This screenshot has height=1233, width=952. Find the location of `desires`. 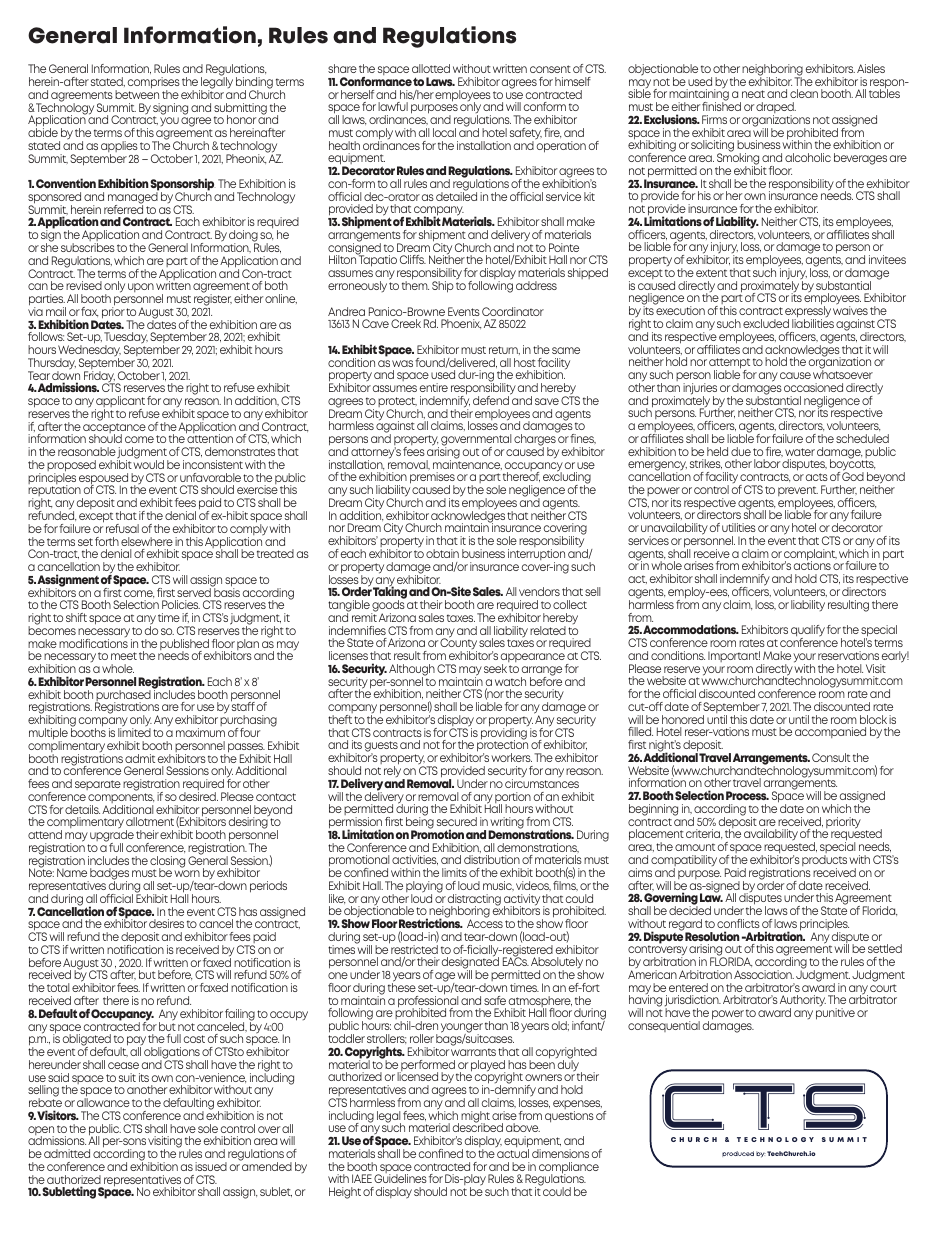

desires is located at coordinates (166, 923).
